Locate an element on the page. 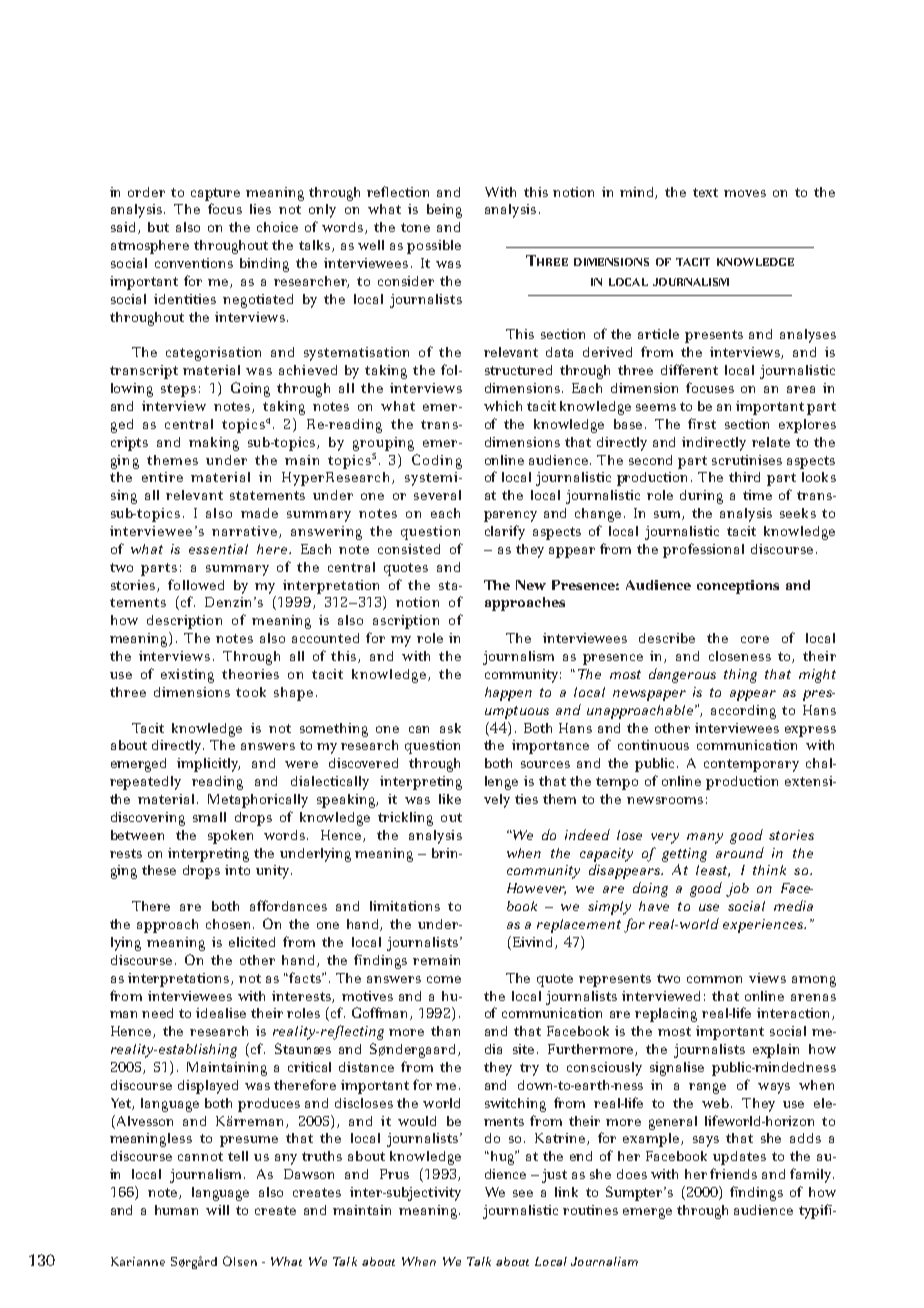 This document has width=924, height=1308. into is located at coordinates (237, 870).
